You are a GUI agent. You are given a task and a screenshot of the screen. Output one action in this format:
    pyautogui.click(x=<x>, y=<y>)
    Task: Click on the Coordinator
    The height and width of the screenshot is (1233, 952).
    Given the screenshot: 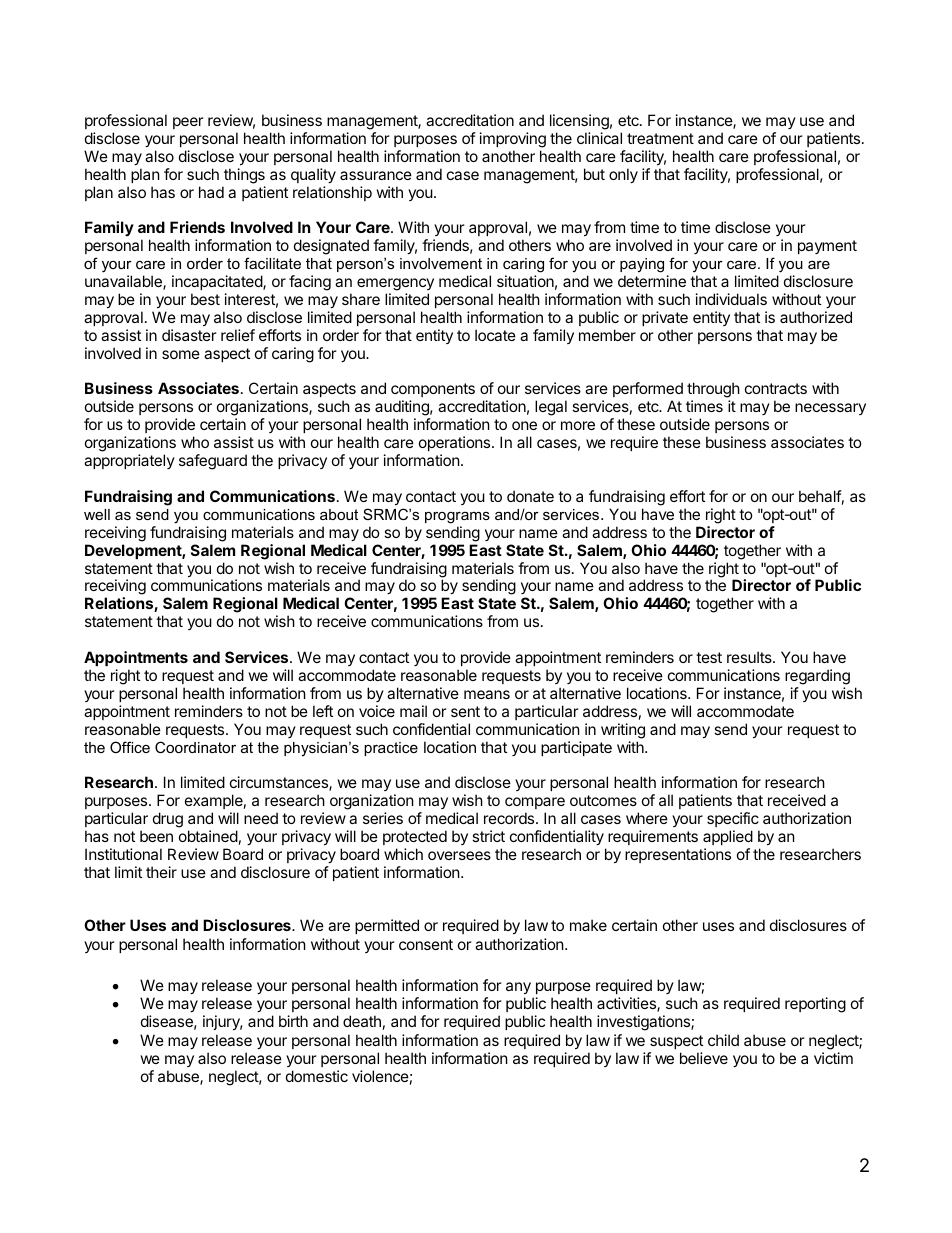 What is the action you would take?
    pyautogui.click(x=195, y=747)
